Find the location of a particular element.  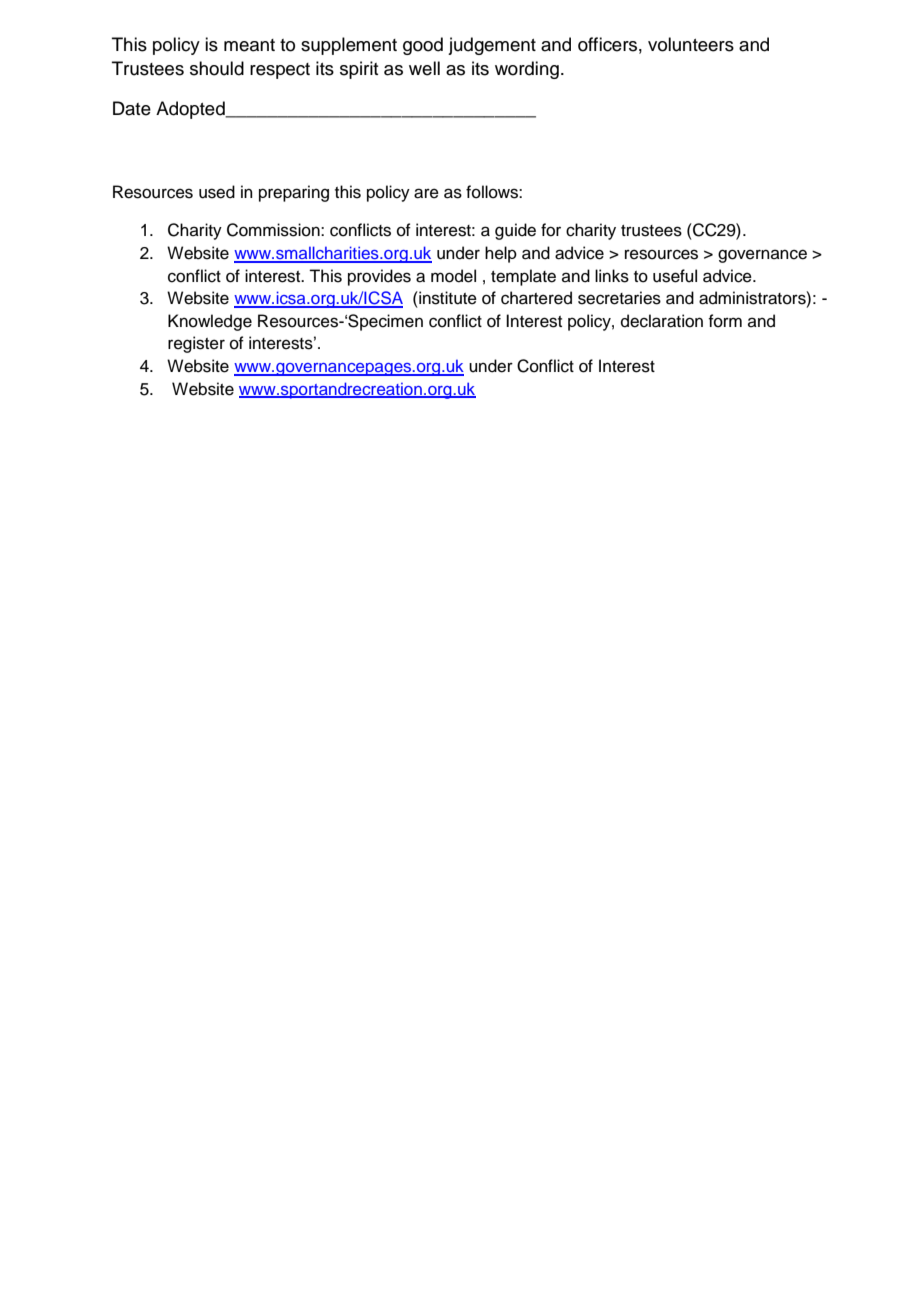

Date is located at coordinates (132, 108).
